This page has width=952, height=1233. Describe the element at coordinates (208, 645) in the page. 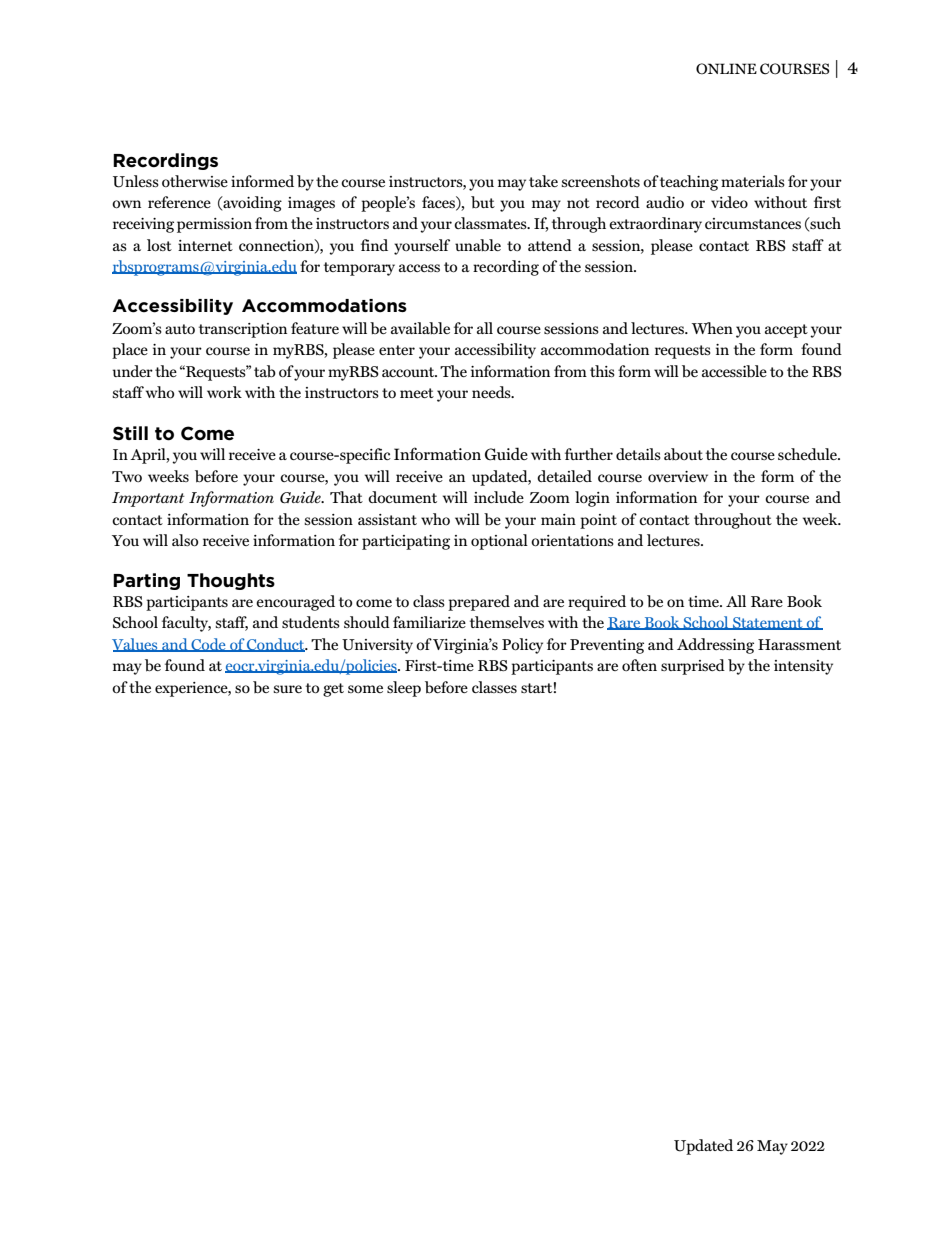

I see `Code` at that location.
